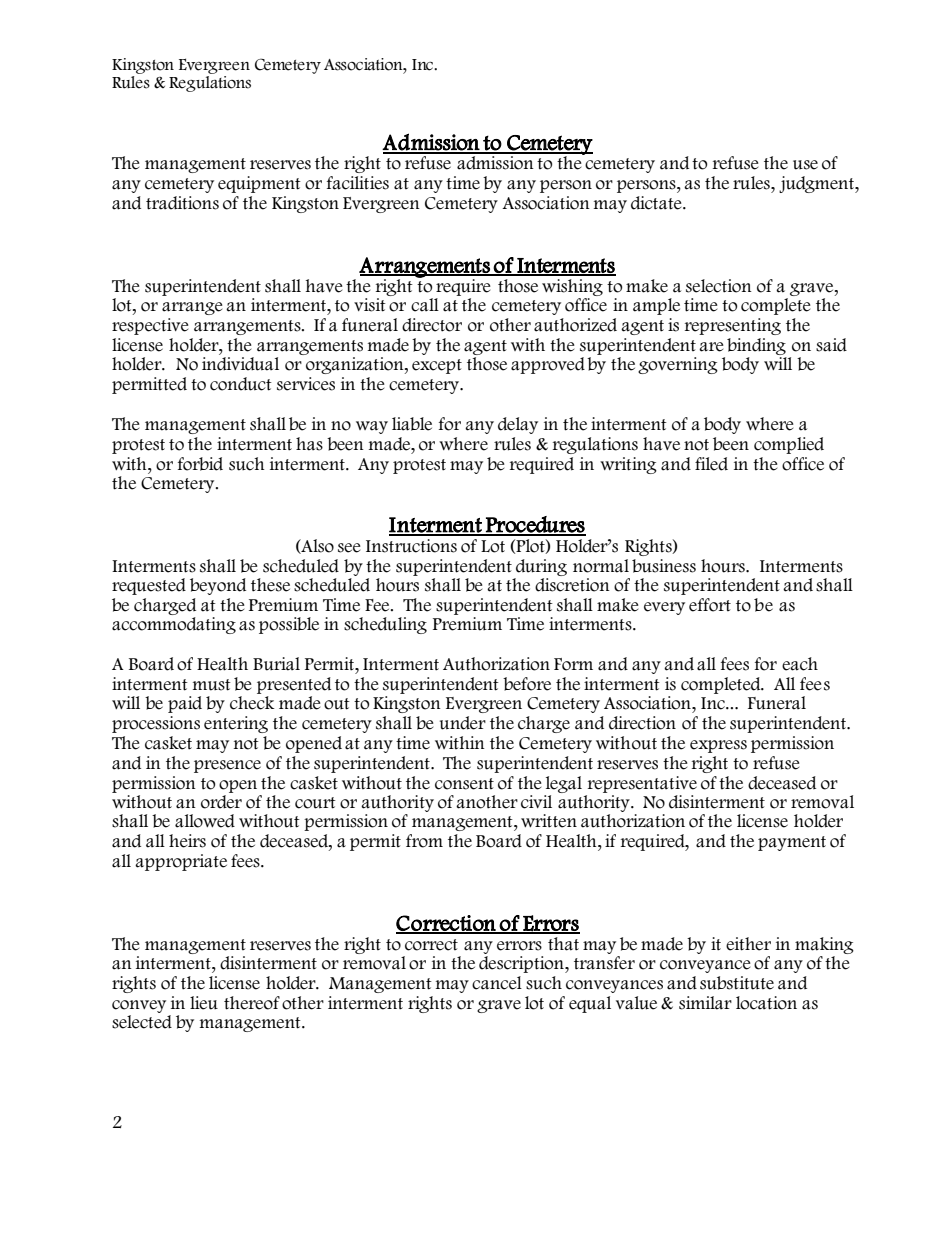  Describe the element at coordinates (182, 203) in the screenshot. I see `traditions` at that location.
